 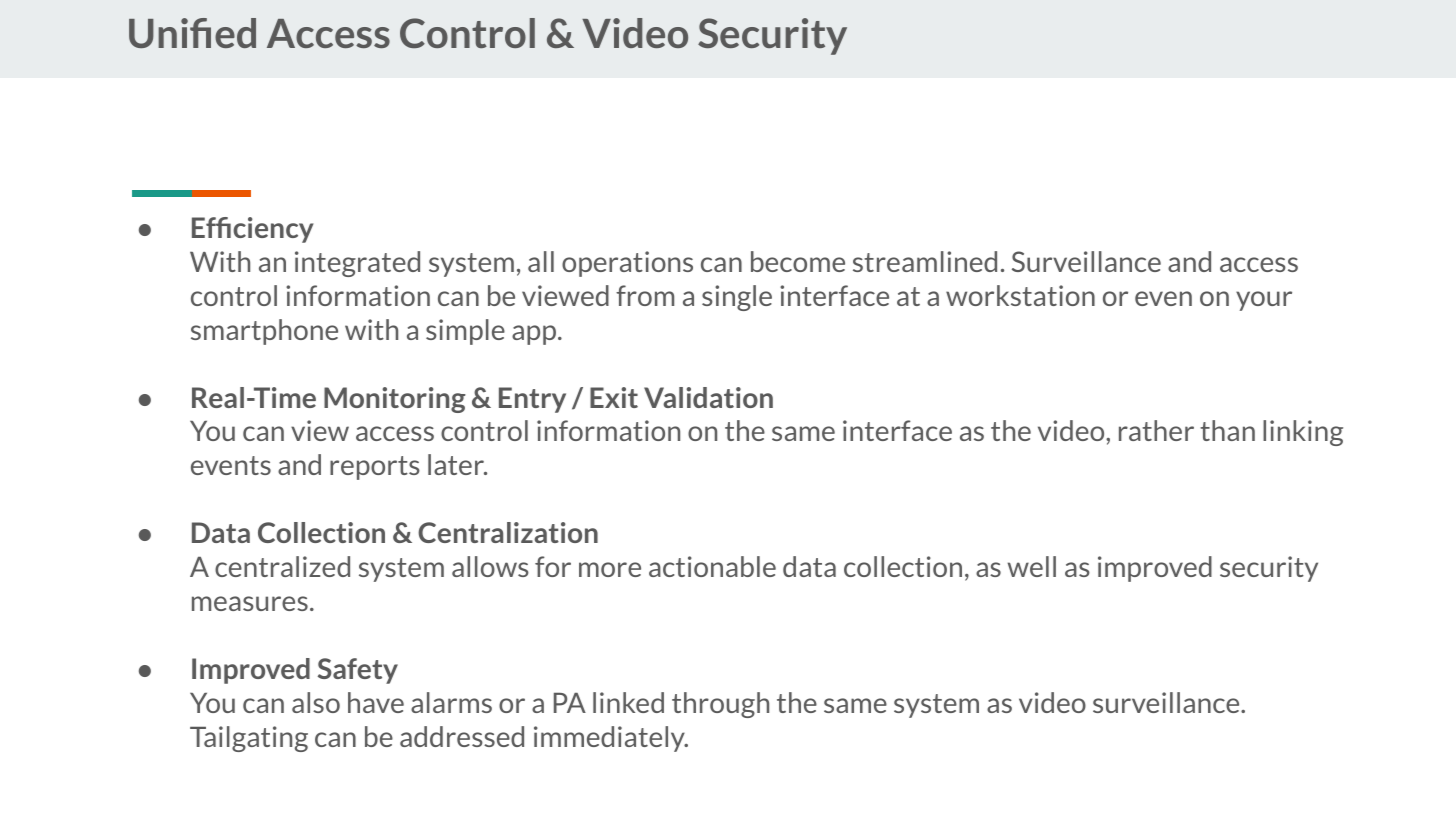 What do you see at coordinates (1227, 430) in the screenshot?
I see `than` at bounding box center [1227, 430].
